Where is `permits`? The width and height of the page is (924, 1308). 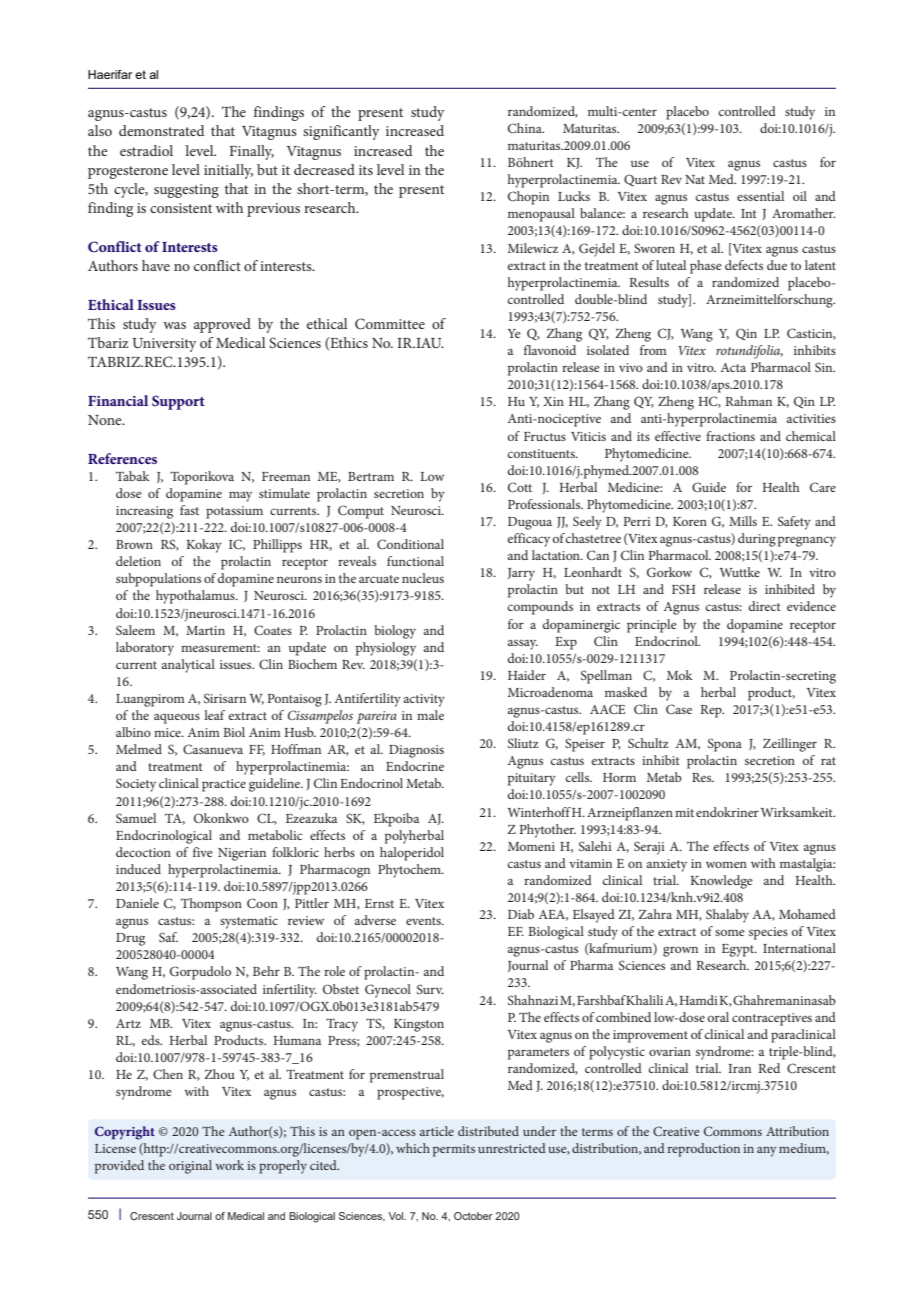
permits is located at coordinates (454, 1150).
